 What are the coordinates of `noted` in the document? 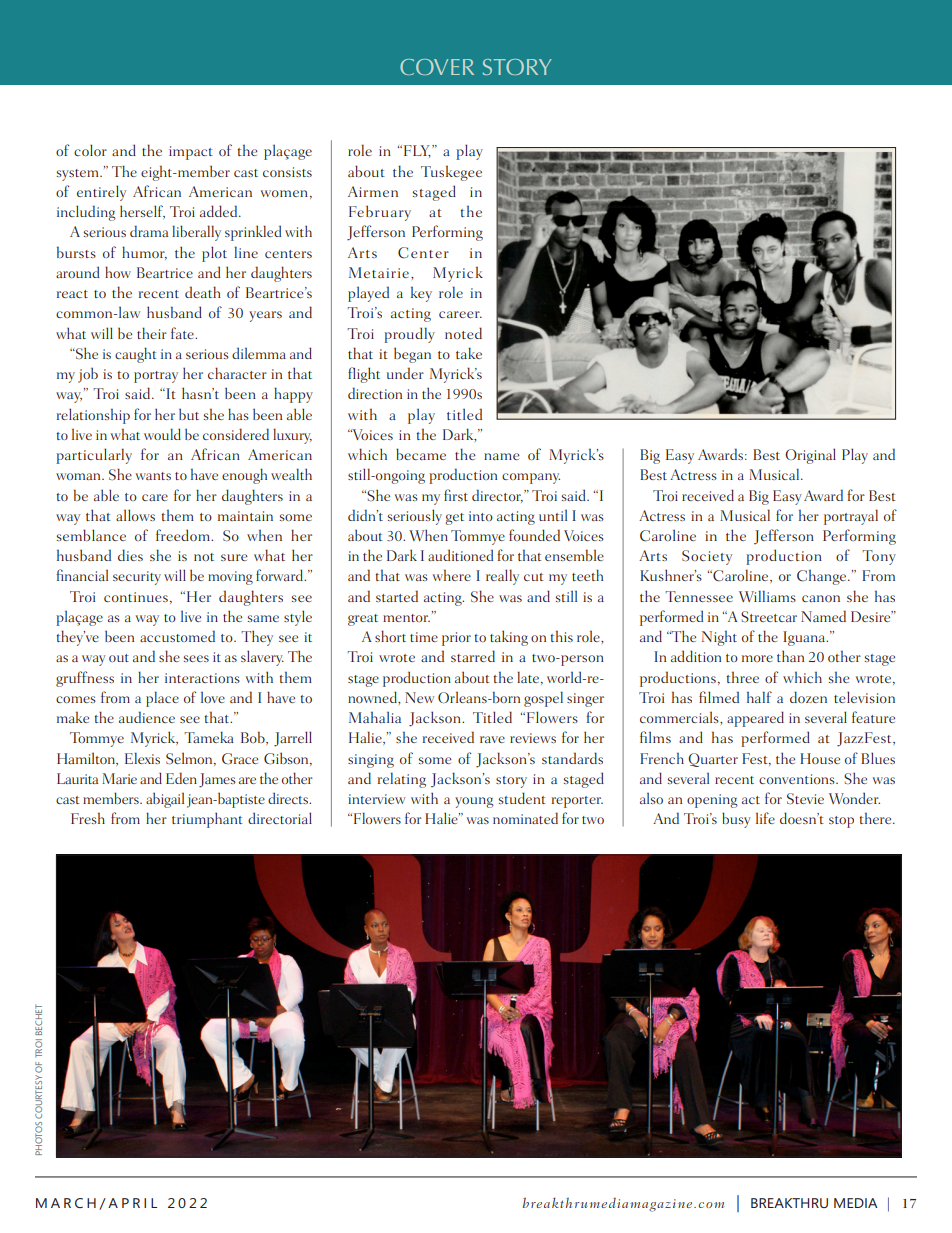 It's located at (463, 333).
